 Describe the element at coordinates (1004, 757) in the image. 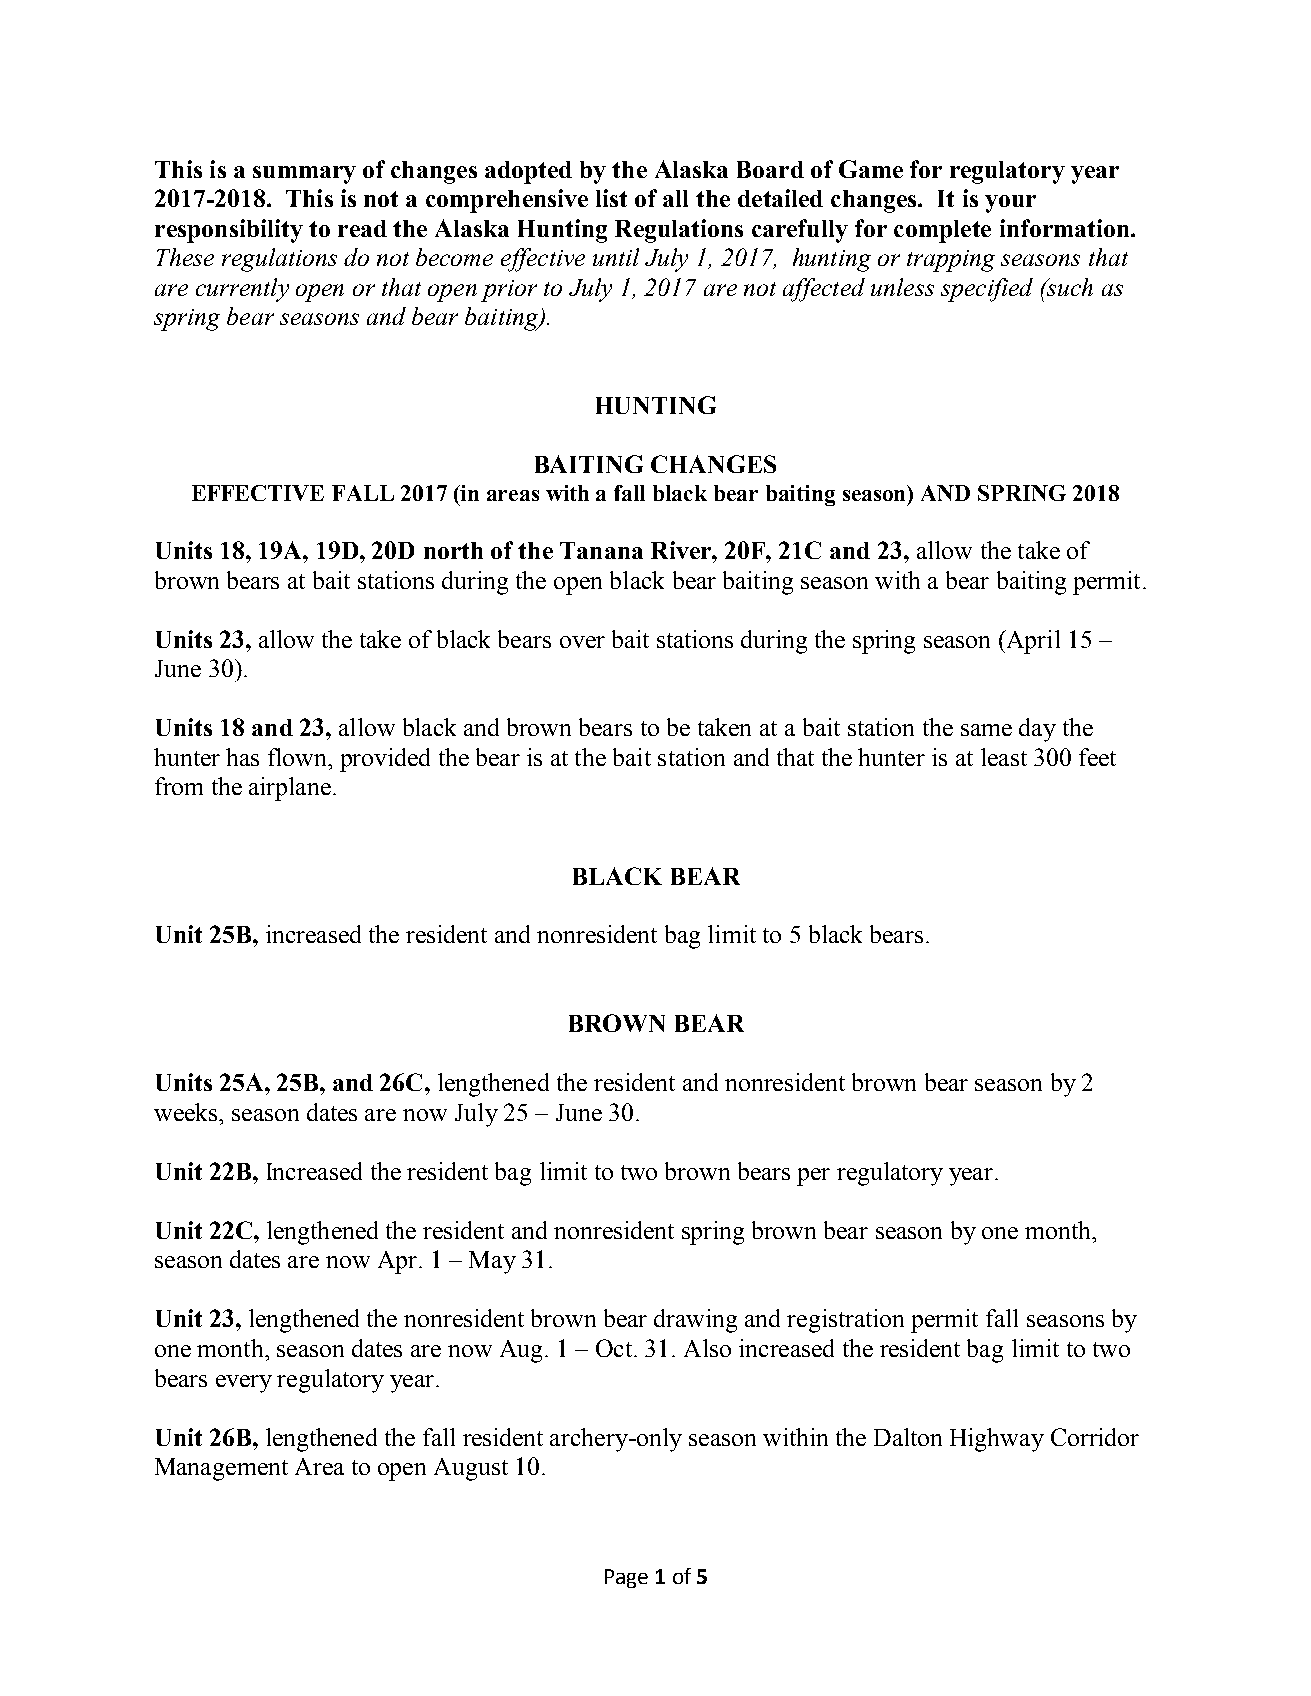

I see `least` at that location.
